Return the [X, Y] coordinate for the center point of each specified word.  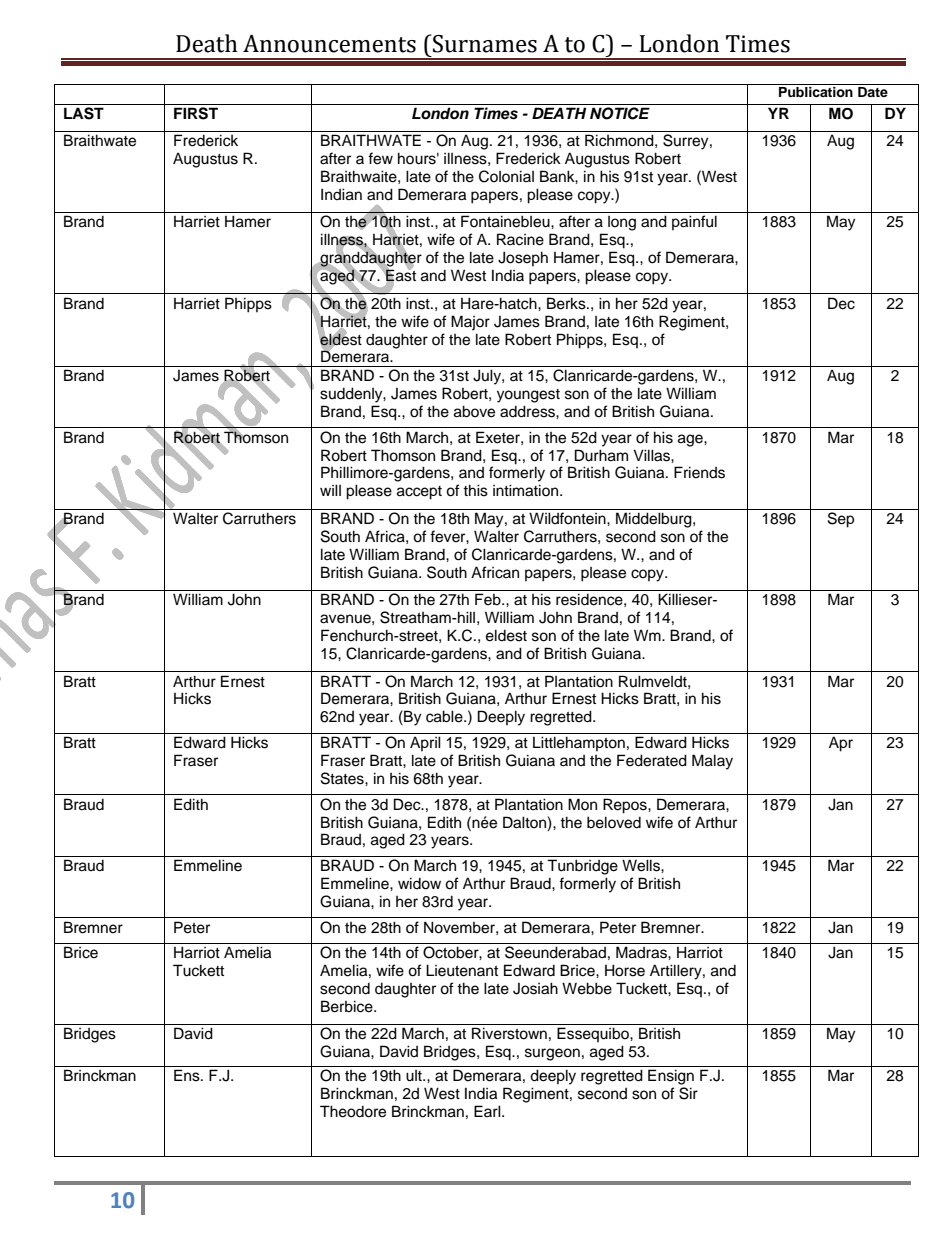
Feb [489, 599]
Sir [688, 1093]
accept [419, 493]
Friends [699, 472]
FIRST [196, 113]
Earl [488, 1111]
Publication [816, 92]
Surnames [484, 43]
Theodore [353, 1111]
